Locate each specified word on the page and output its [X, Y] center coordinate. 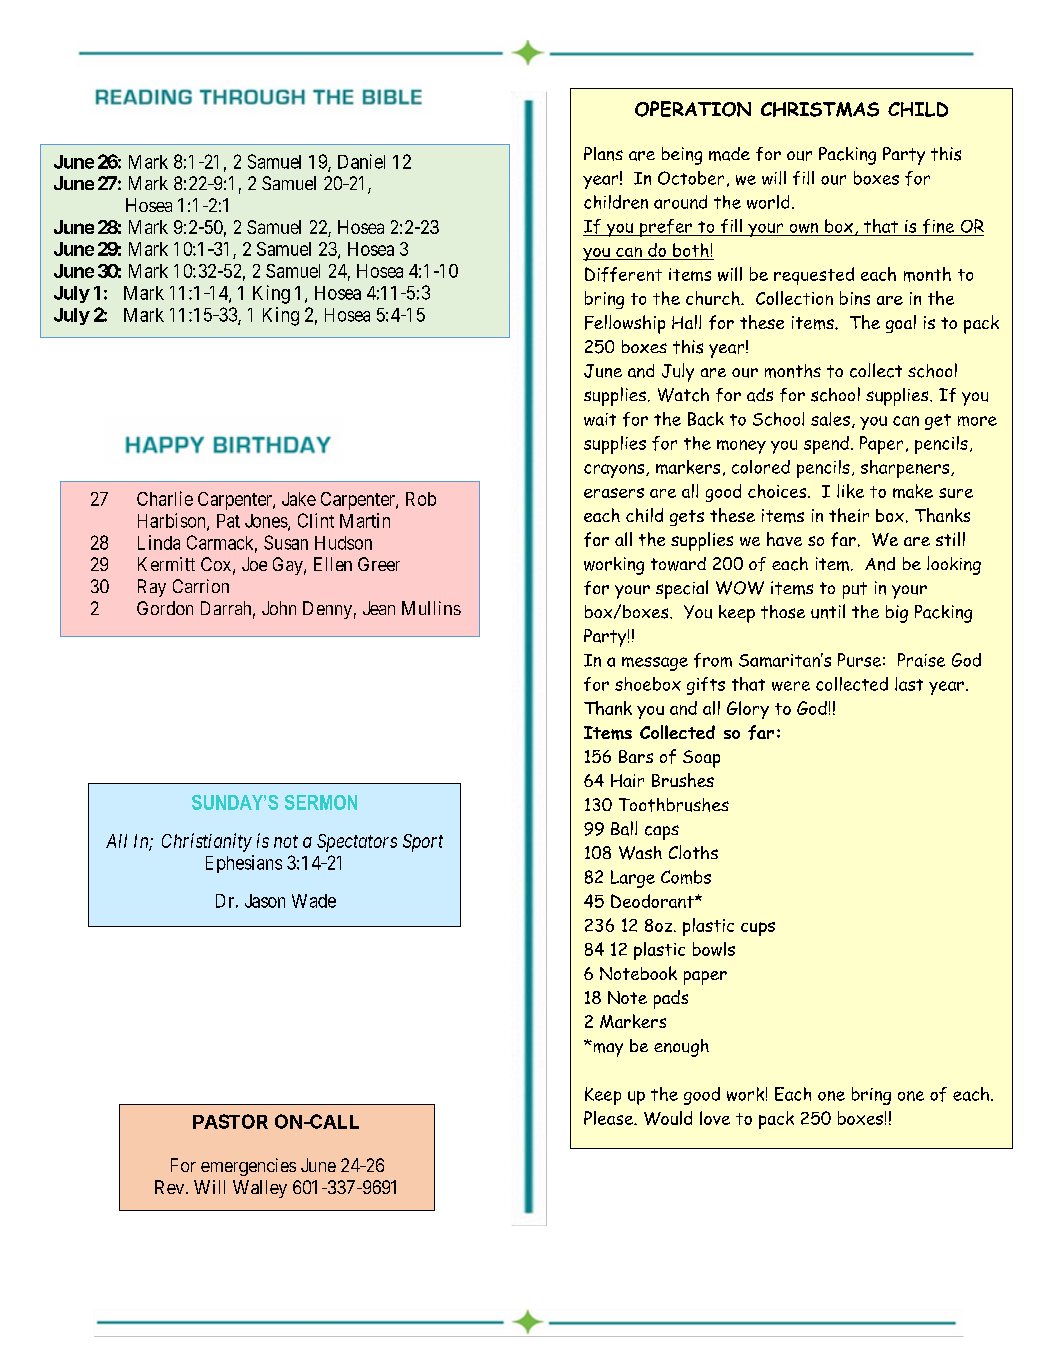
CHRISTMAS [820, 109]
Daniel [361, 161]
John [279, 608]
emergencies [248, 1167]
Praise [921, 660]
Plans [603, 154]
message [655, 664]
